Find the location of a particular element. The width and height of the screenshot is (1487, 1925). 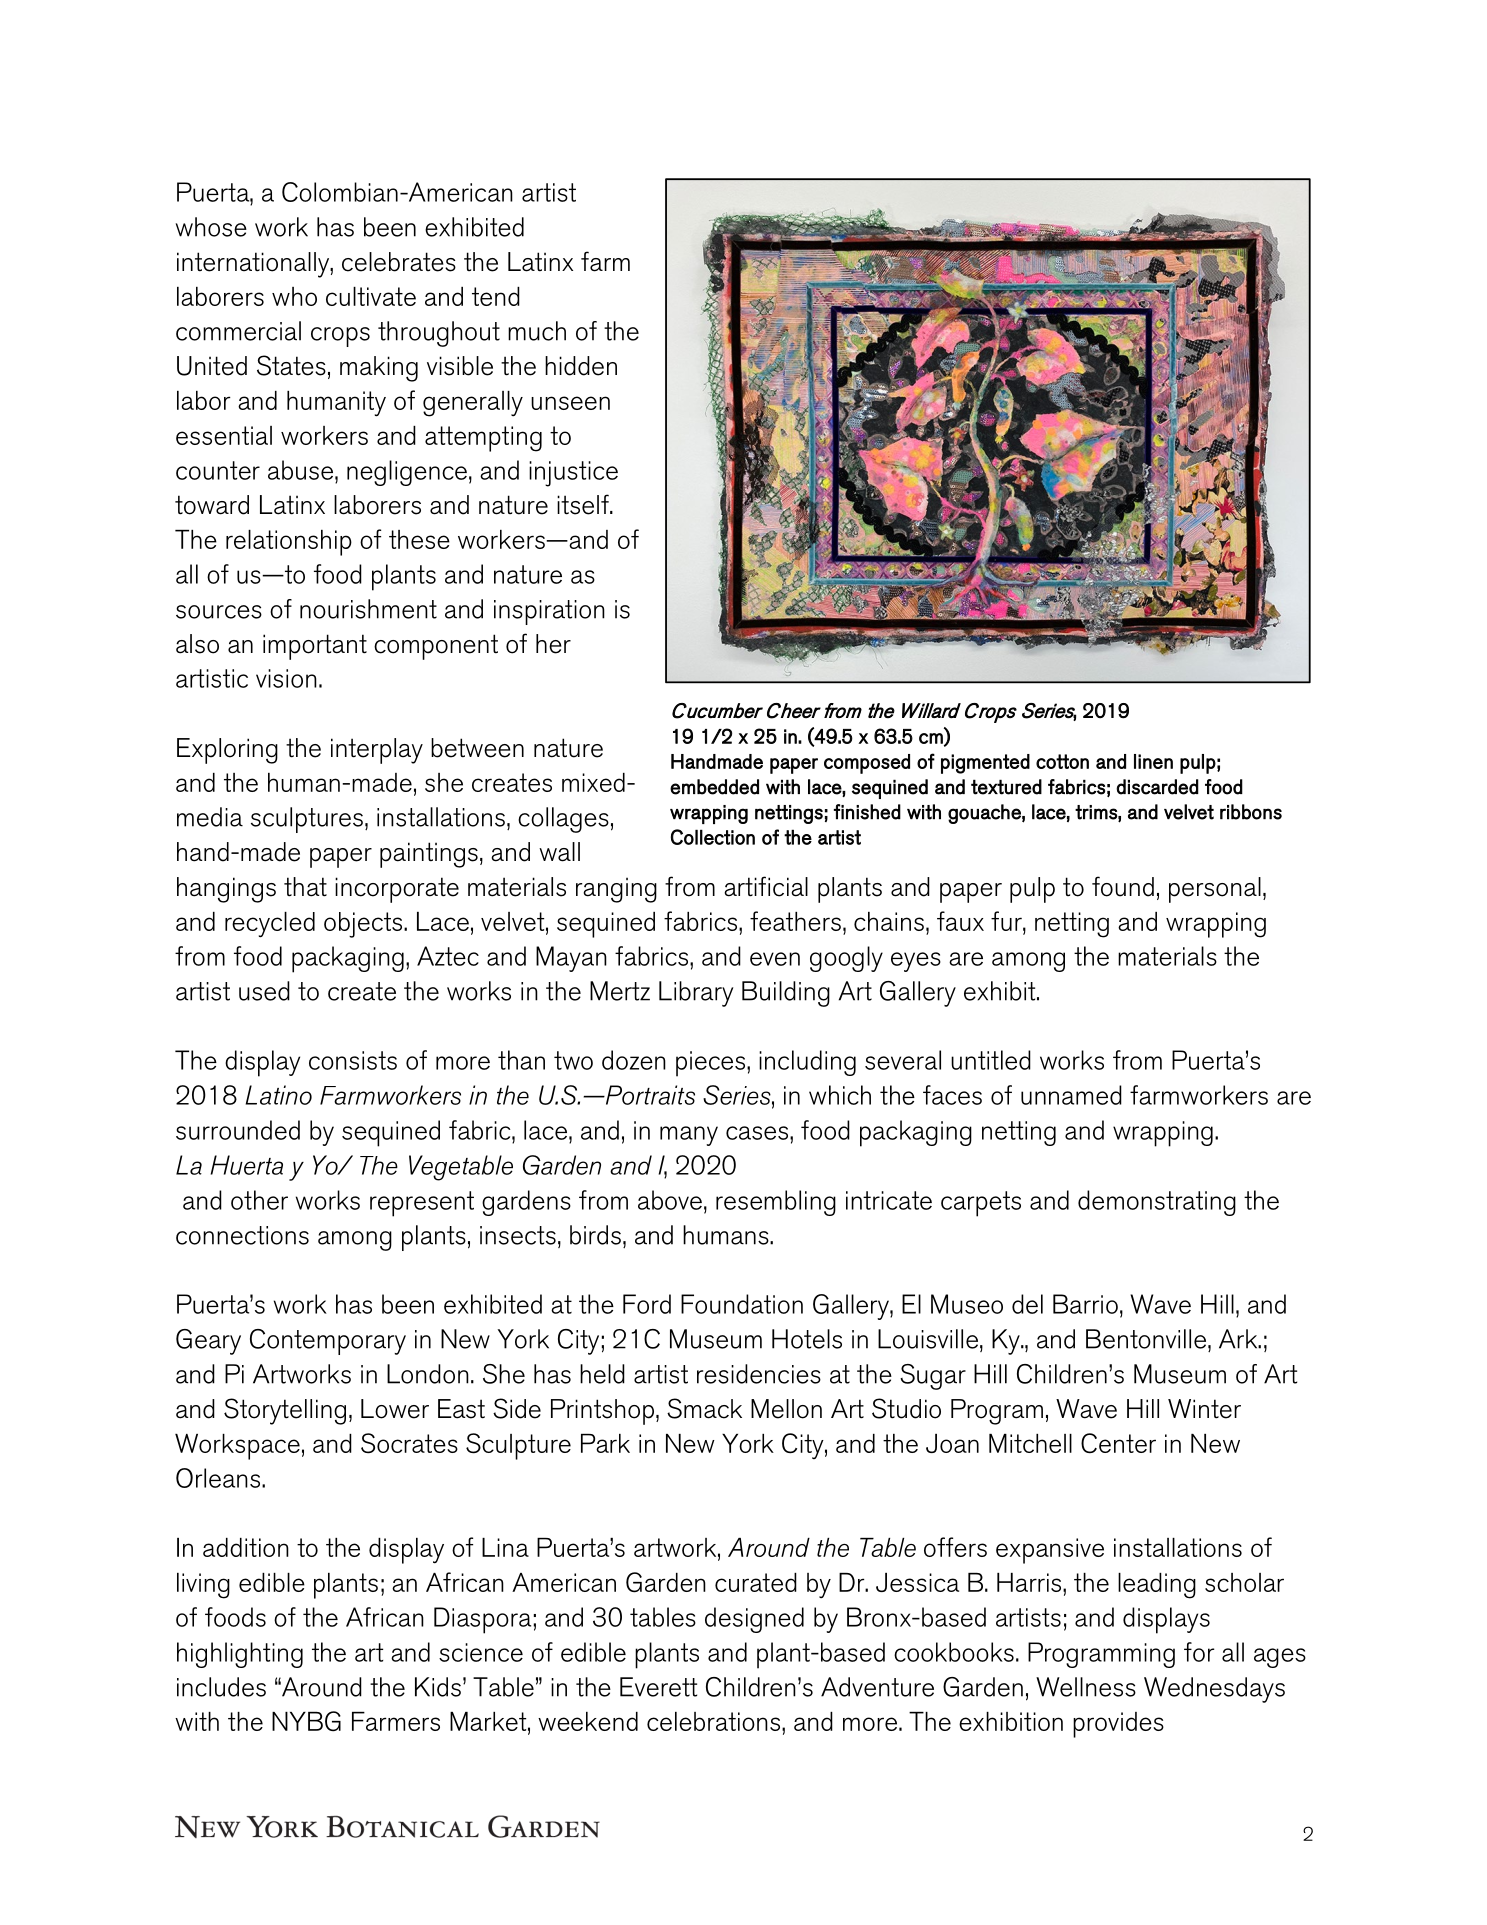

interplay is located at coordinates (377, 751).
